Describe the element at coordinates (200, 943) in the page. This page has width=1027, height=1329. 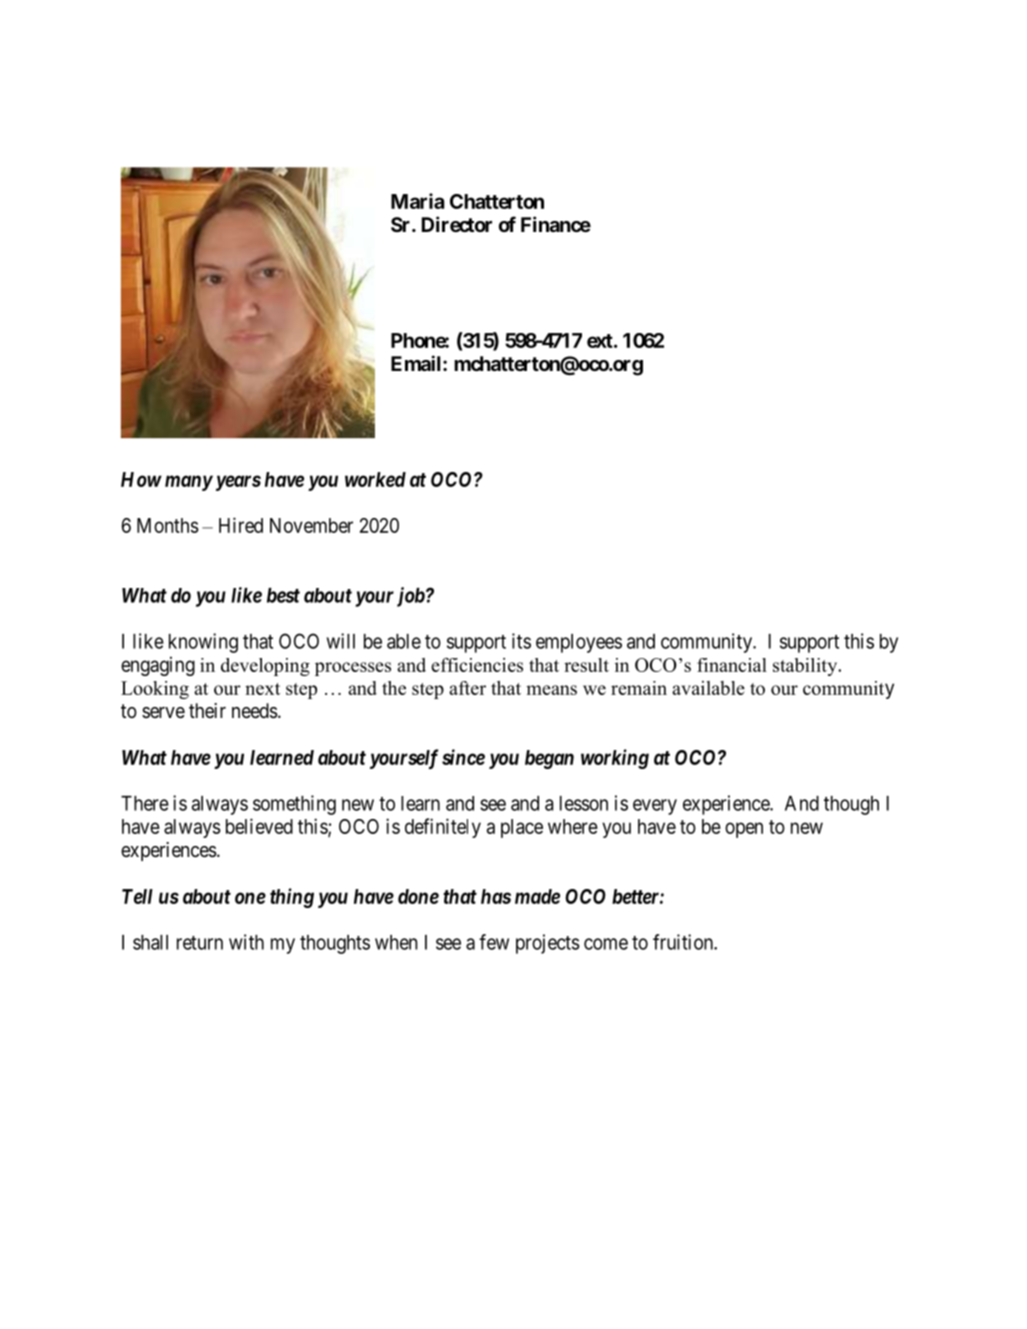
I see `return` at that location.
